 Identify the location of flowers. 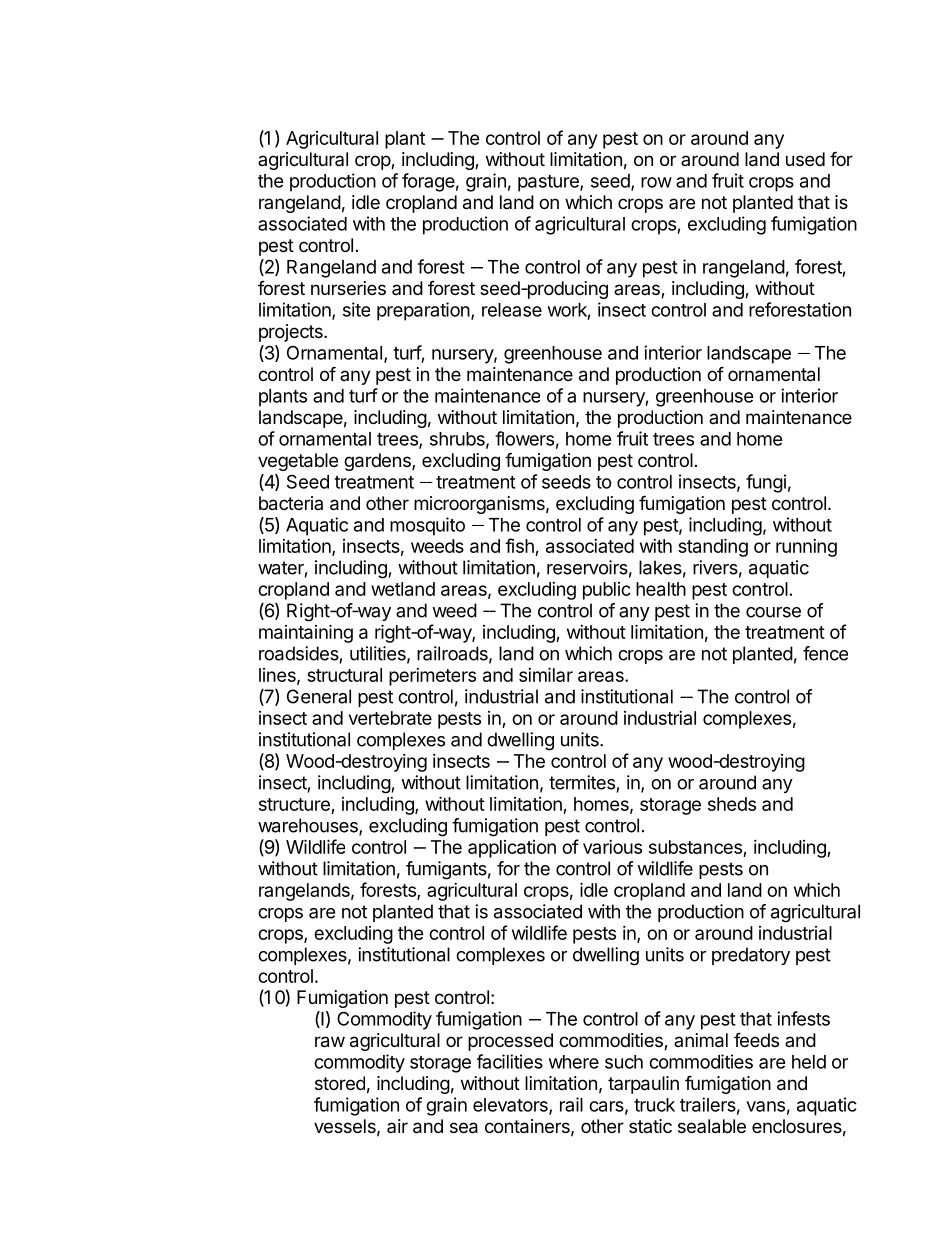
(524, 438).
